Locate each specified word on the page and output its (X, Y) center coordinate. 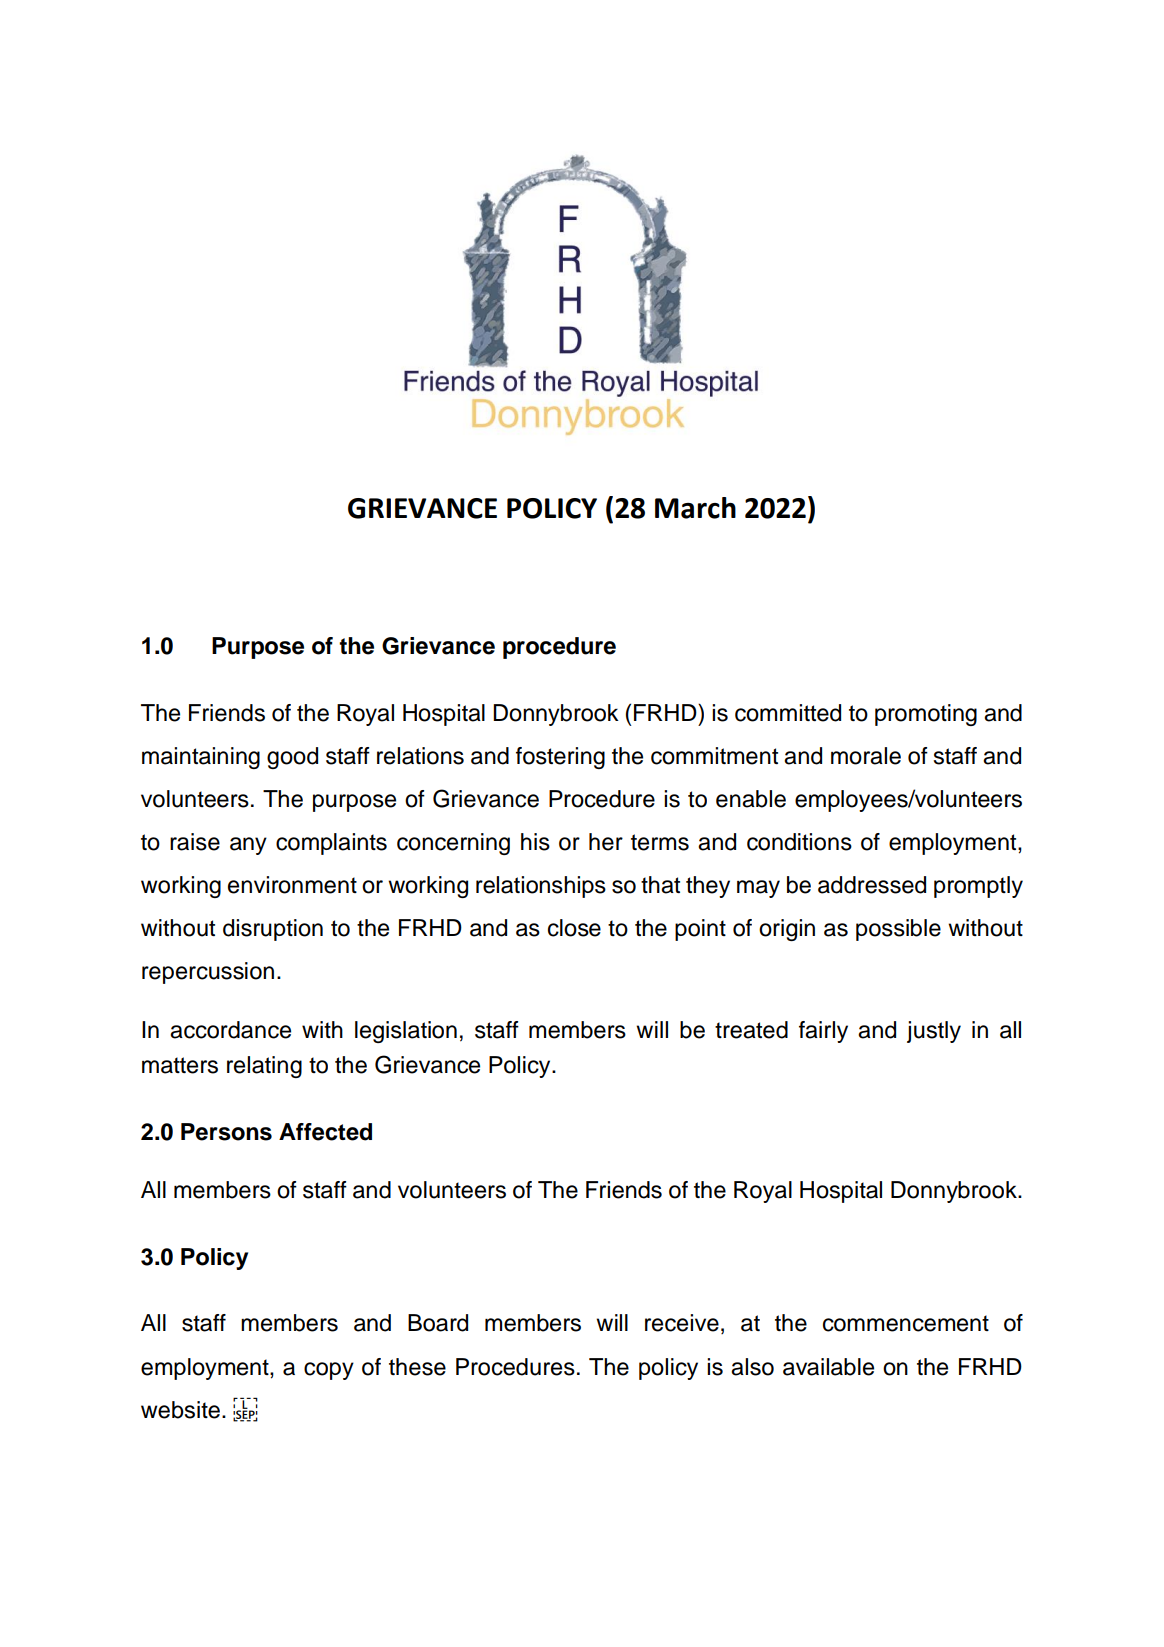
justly (934, 1032)
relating (264, 1067)
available (828, 1367)
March (695, 508)
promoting (926, 715)
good (292, 758)
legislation (406, 1032)
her (606, 842)
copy (329, 1371)
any (248, 846)
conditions (799, 842)
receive (682, 1323)
